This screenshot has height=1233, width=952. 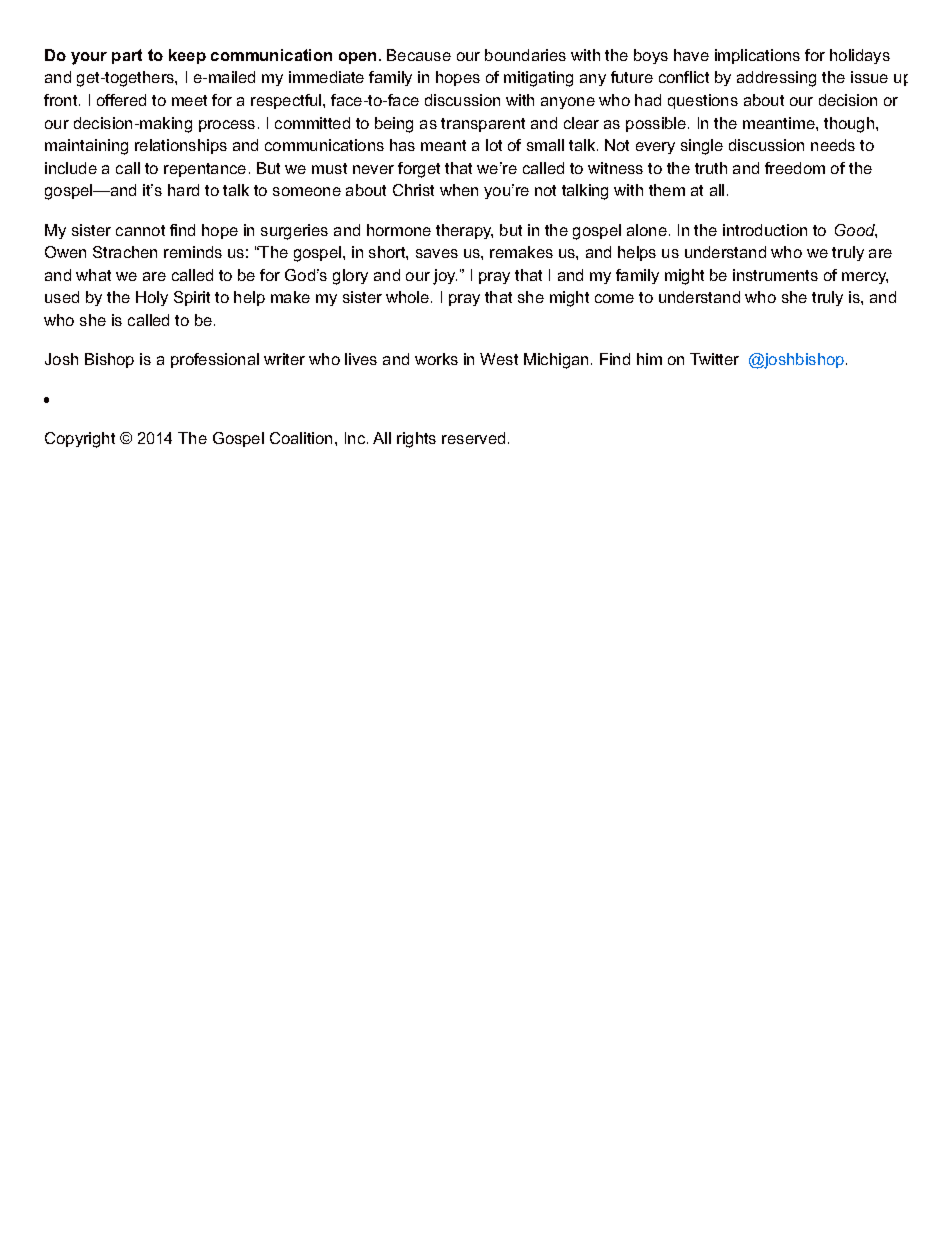 What do you see at coordinates (80, 440) in the screenshot?
I see `Copyright` at bounding box center [80, 440].
